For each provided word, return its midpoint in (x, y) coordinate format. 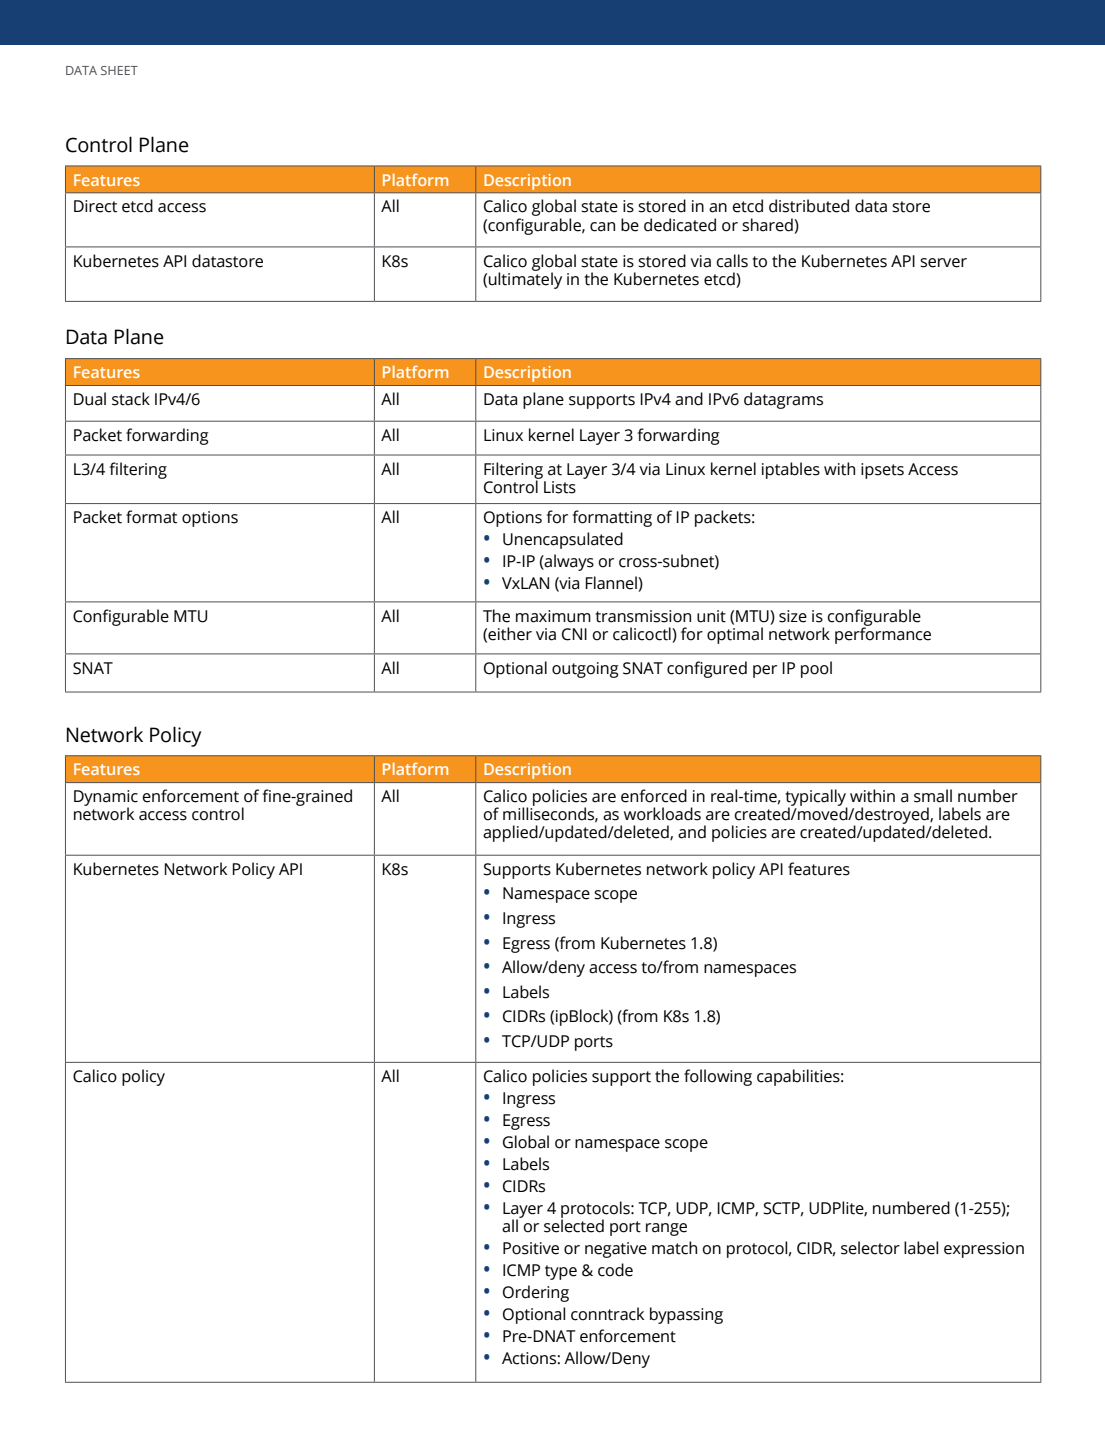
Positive (531, 1248)
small (933, 796)
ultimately (525, 279)
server (943, 263)
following (718, 1077)
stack (131, 399)
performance (883, 634)
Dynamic (106, 799)
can (602, 227)
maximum (553, 616)
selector (870, 1248)
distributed (809, 206)
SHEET (119, 70)
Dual (90, 399)
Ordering (536, 1293)
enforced (654, 796)
